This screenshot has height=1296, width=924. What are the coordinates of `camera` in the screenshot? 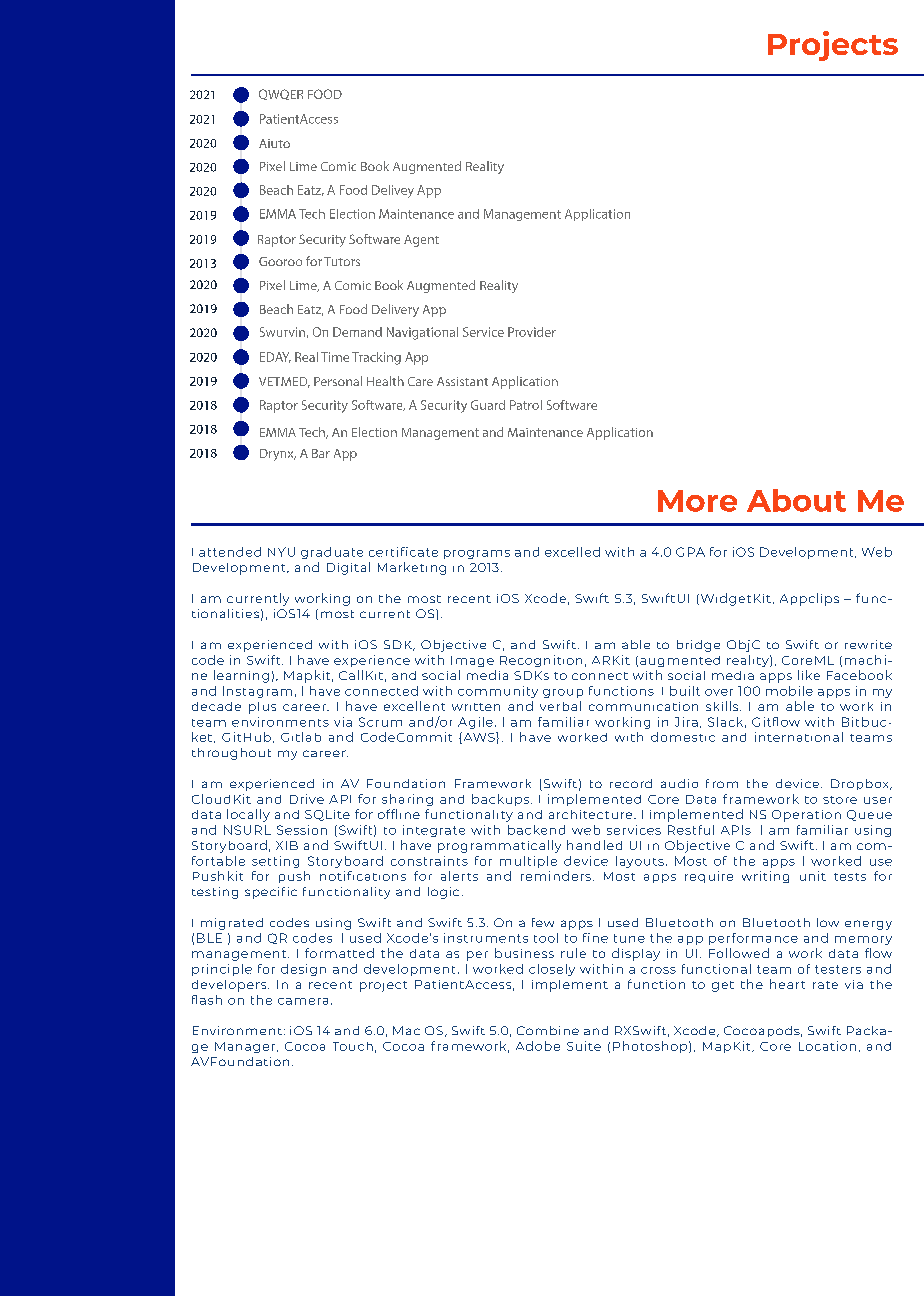 It's located at (303, 1001).
